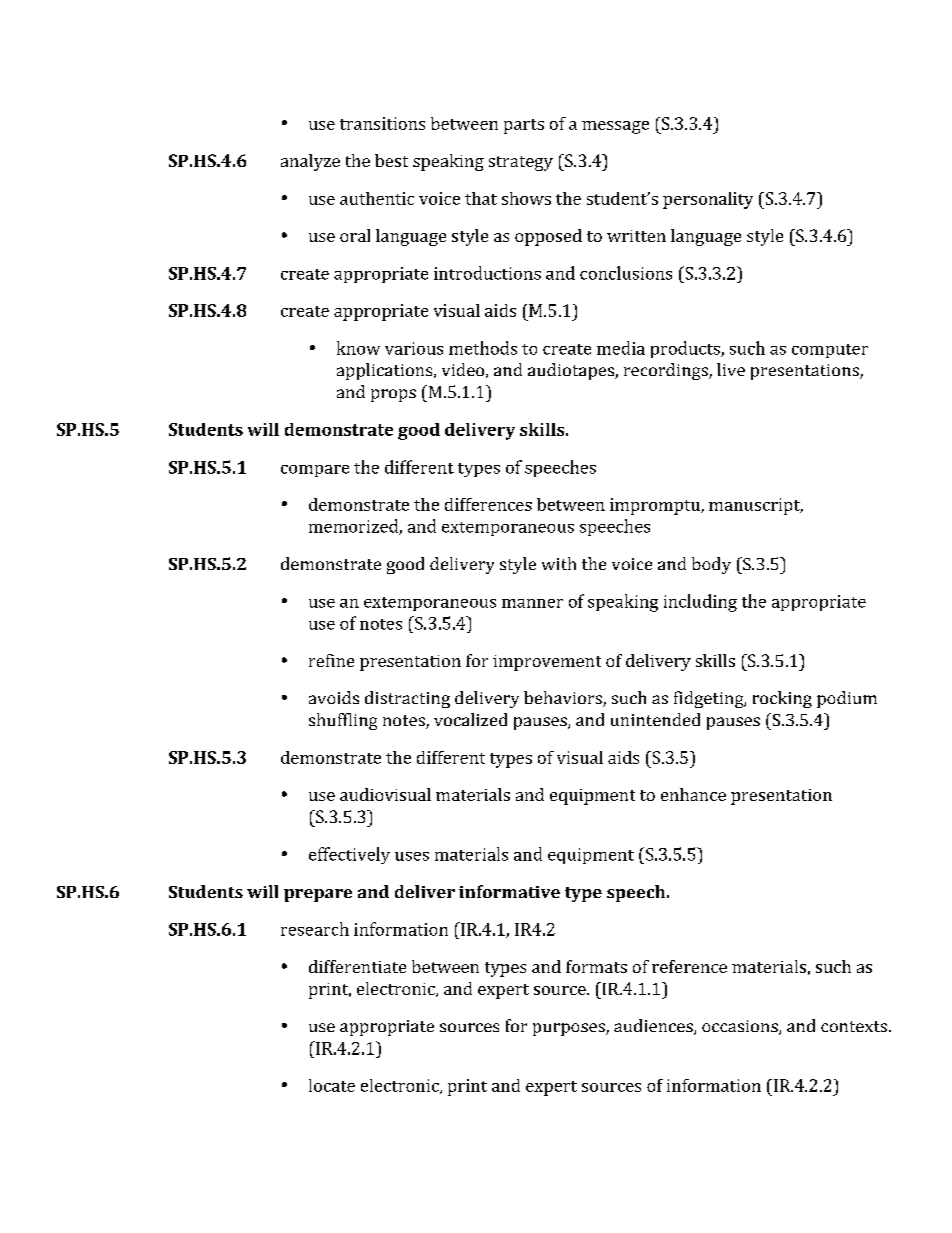  What do you see at coordinates (741, 1027) in the screenshot?
I see `occasions` at bounding box center [741, 1027].
